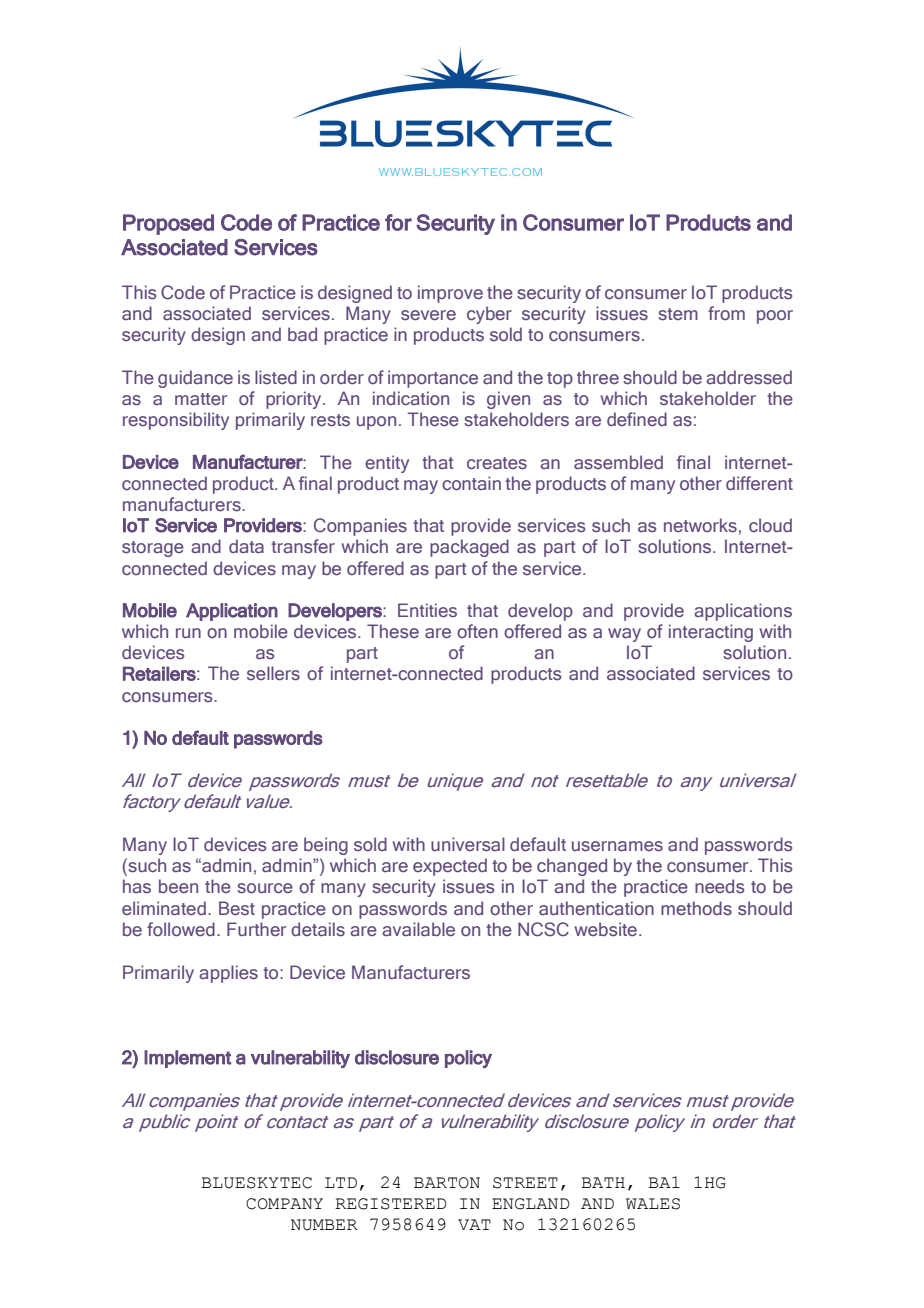  I want to click on WALES, so click(653, 1204).
